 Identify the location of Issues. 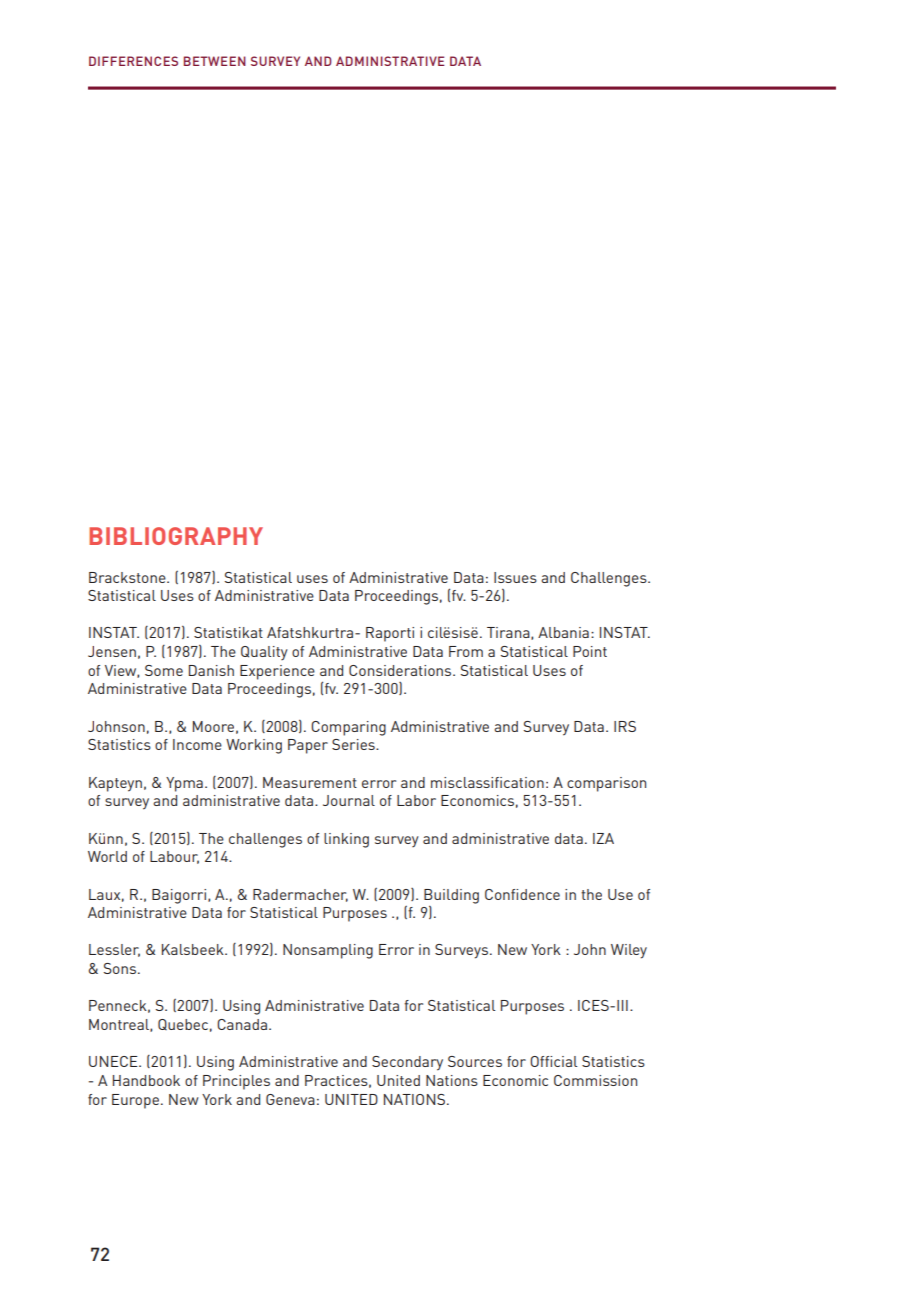
(515, 577).
